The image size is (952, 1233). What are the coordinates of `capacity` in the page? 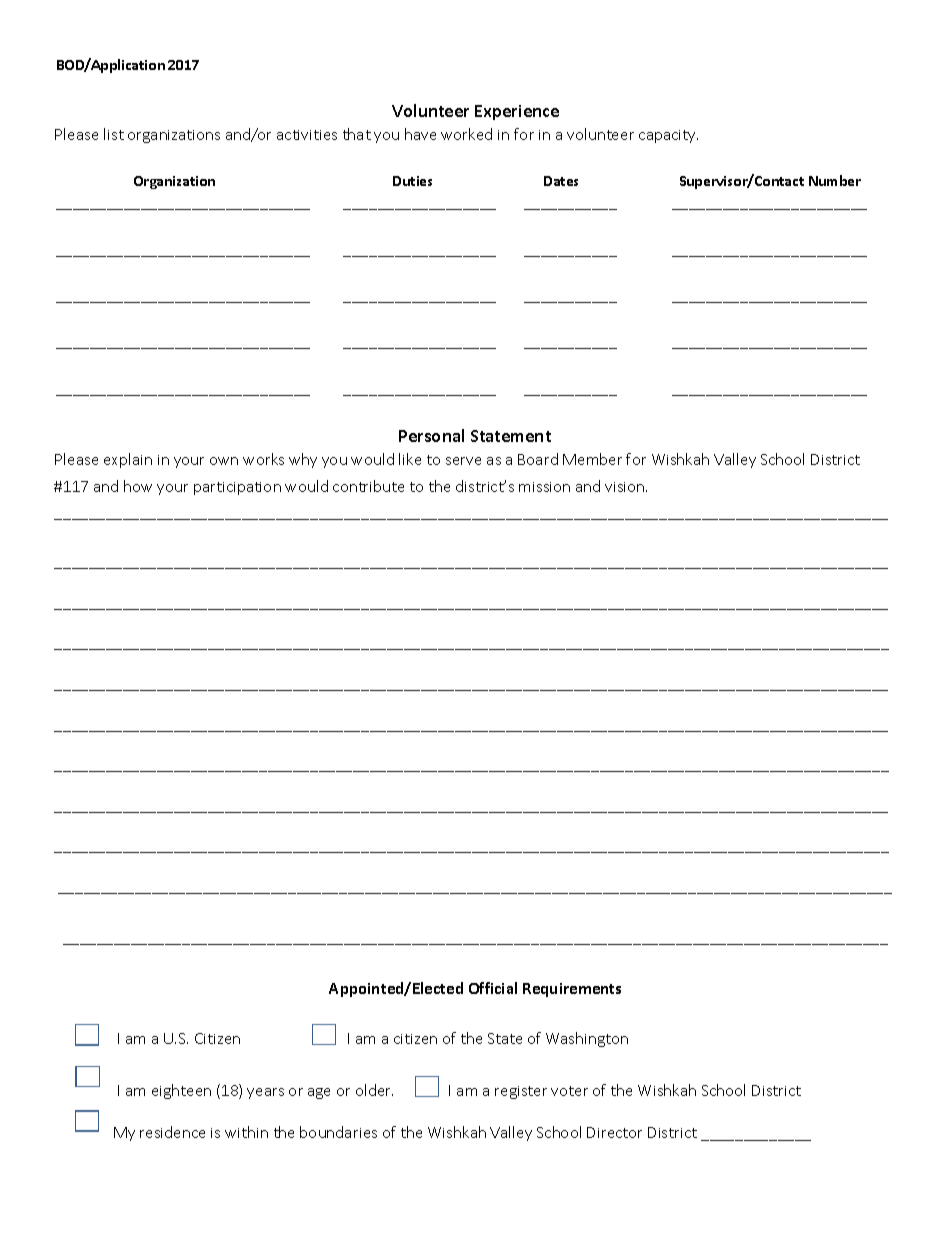 It's located at (668, 136).
